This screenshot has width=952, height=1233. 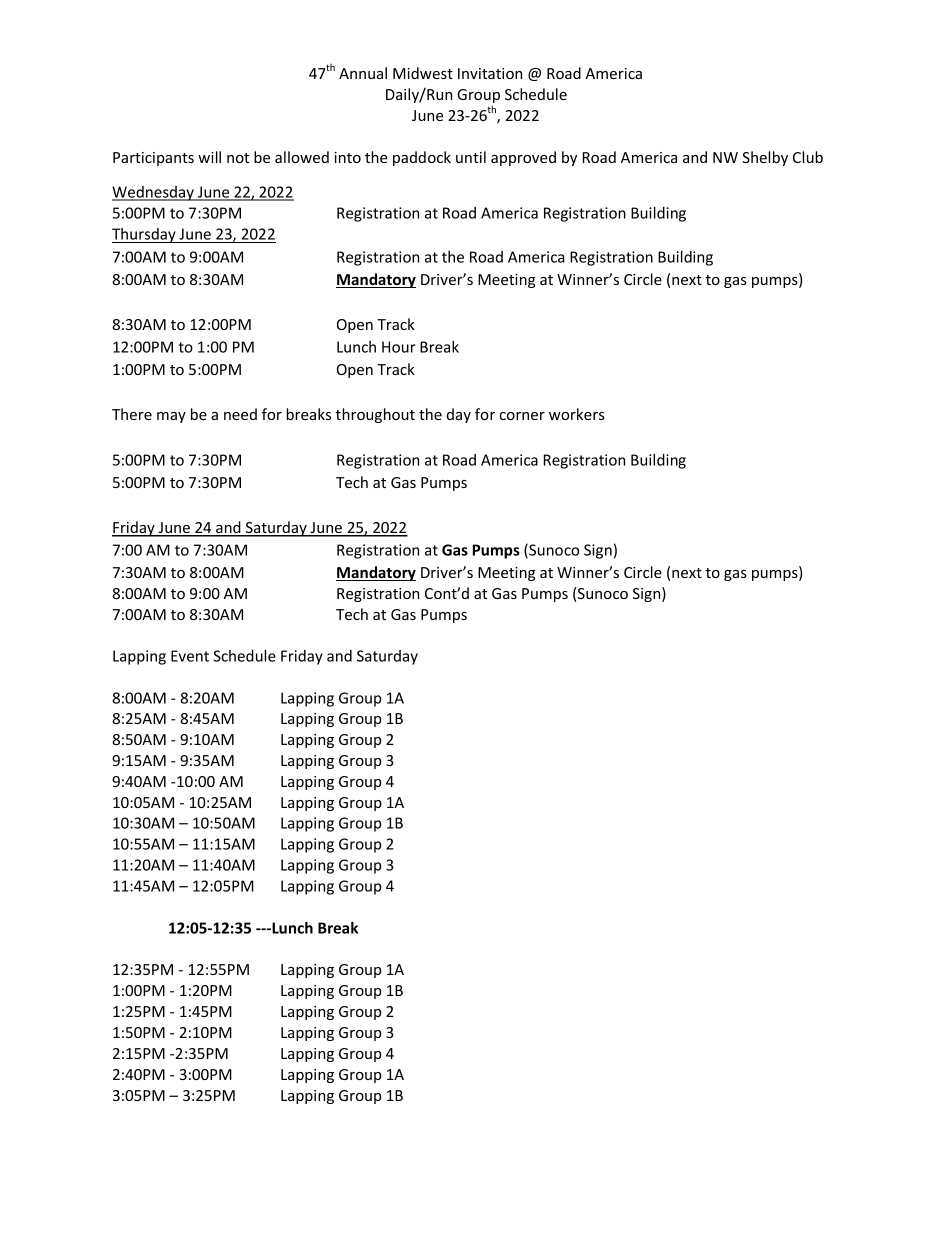 I want to click on need, so click(x=240, y=414).
